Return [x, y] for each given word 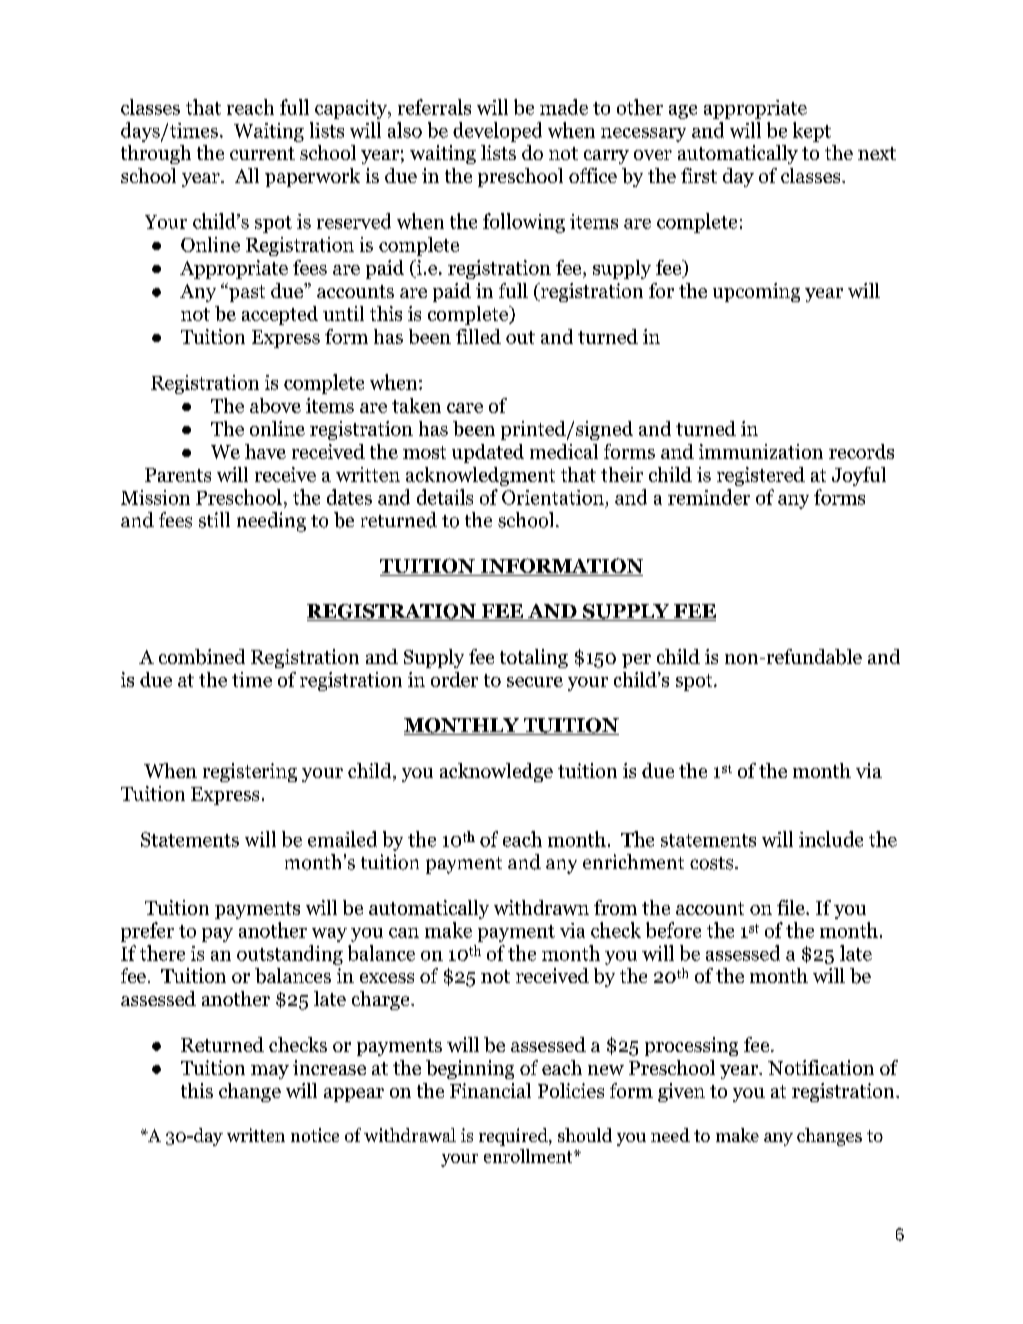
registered [761, 476]
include [831, 839]
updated [488, 453]
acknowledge [496, 772]
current [262, 153]
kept [812, 132]
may [270, 1072]
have [265, 451]
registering [250, 772]
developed [497, 132]
